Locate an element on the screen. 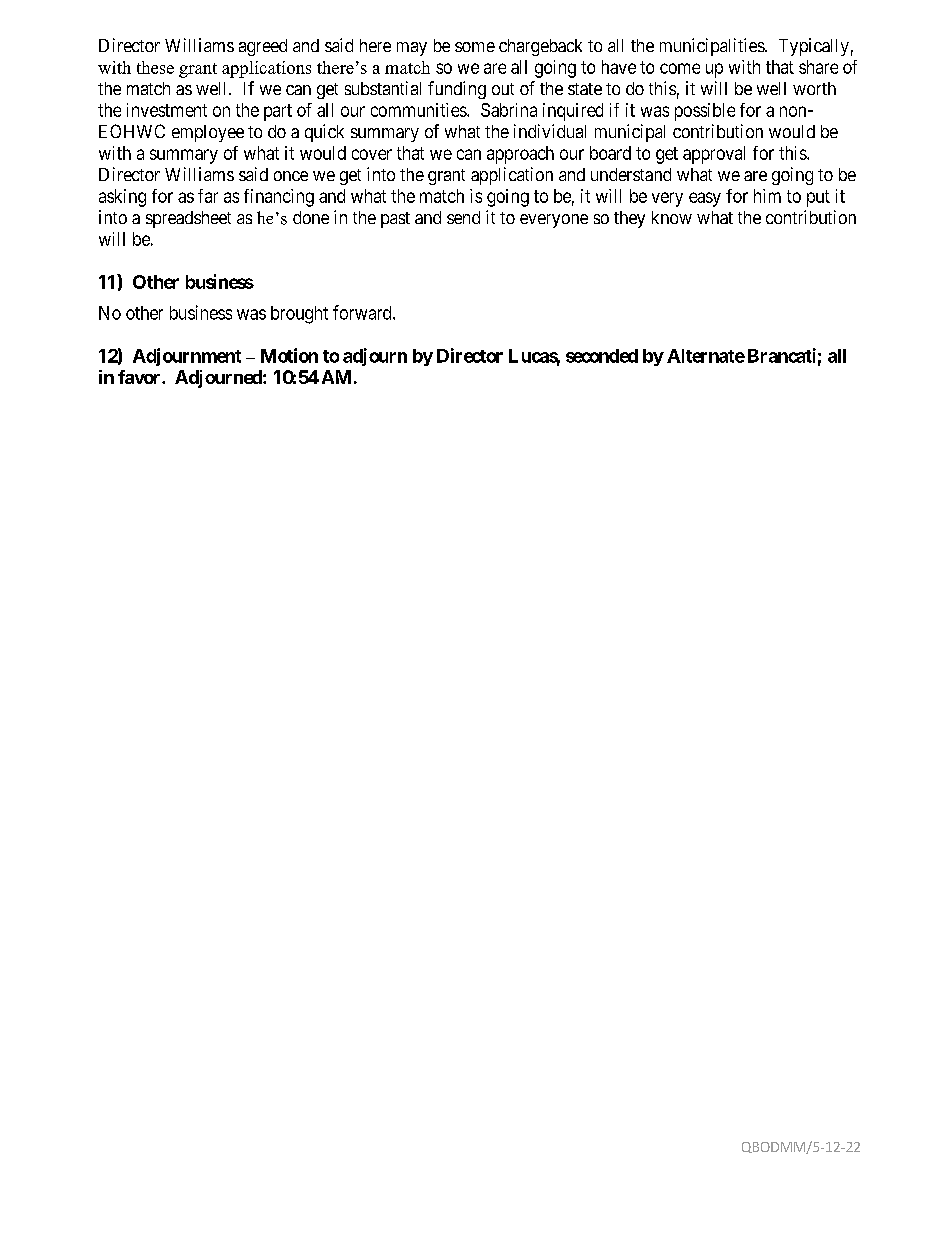 This screenshot has height=1233, width=952. know is located at coordinates (672, 217).
